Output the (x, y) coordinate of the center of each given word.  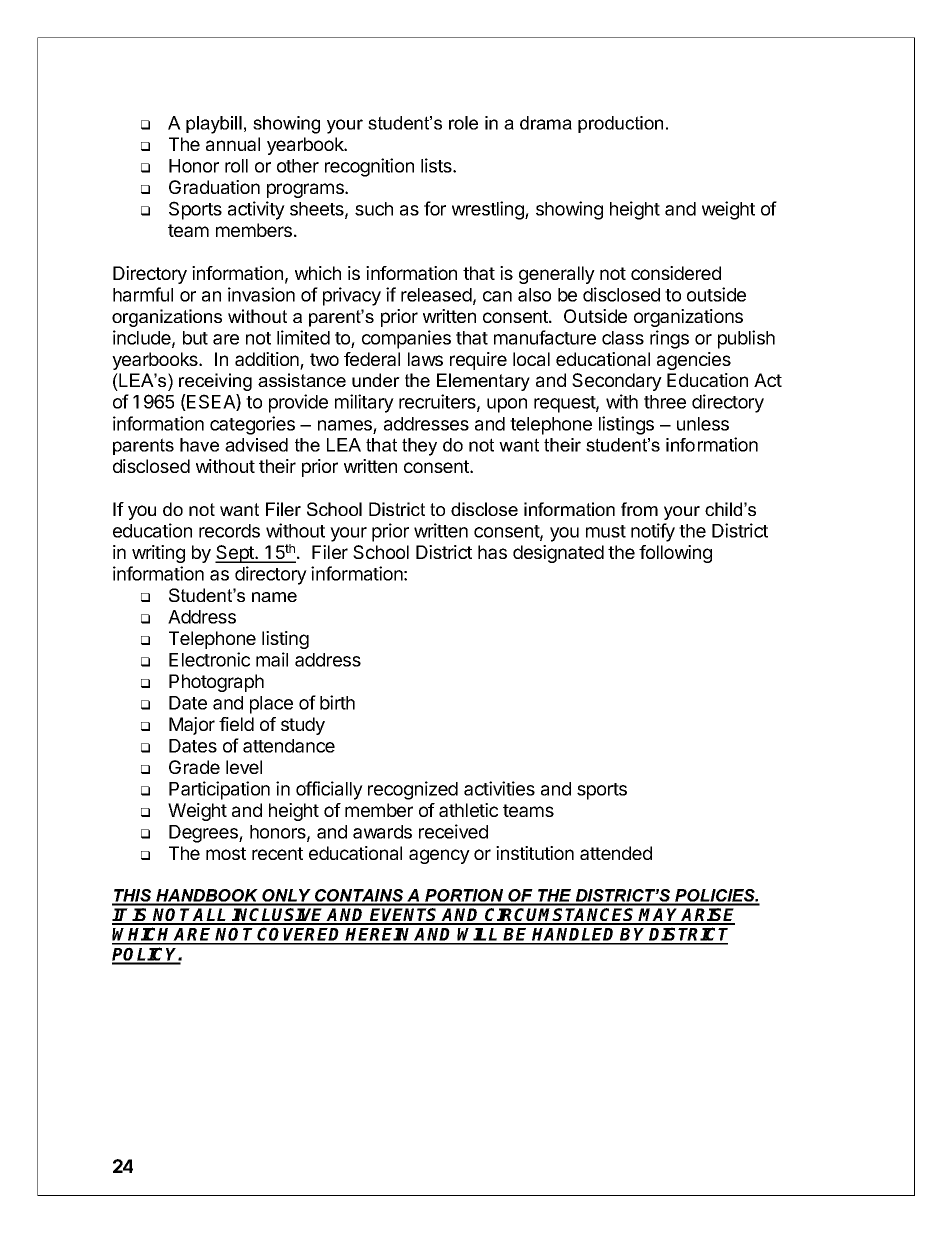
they (419, 447)
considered (676, 273)
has (492, 552)
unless (703, 424)
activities (499, 788)
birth (337, 702)
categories (252, 425)
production (620, 124)
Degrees (204, 834)
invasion (261, 294)
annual (233, 144)
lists (437, 165)
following (675, 554)
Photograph (216, 683)
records (229, 531)
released (436, 295)
